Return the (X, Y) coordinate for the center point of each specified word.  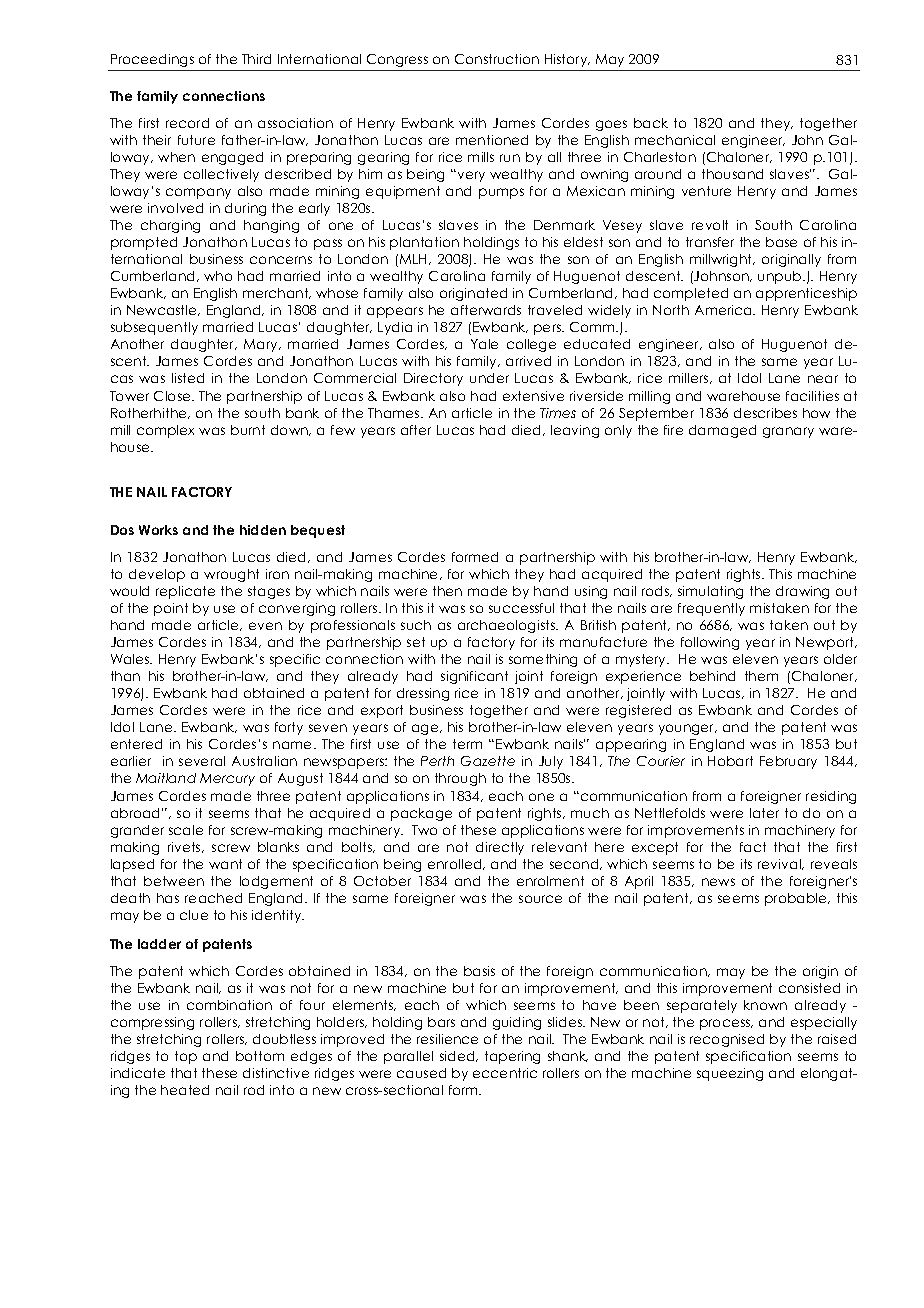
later (764, 813)
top (186, 1057)
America (724, 310)
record (187, 123)
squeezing (730, 1074)
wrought (231, 575)
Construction (497, 59)
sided (458, 1056)
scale (186, 830)
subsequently (154, 328)
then (447, 591)
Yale (484, 344)
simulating (710, 592)
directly (500, 848)
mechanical (675, 140)
